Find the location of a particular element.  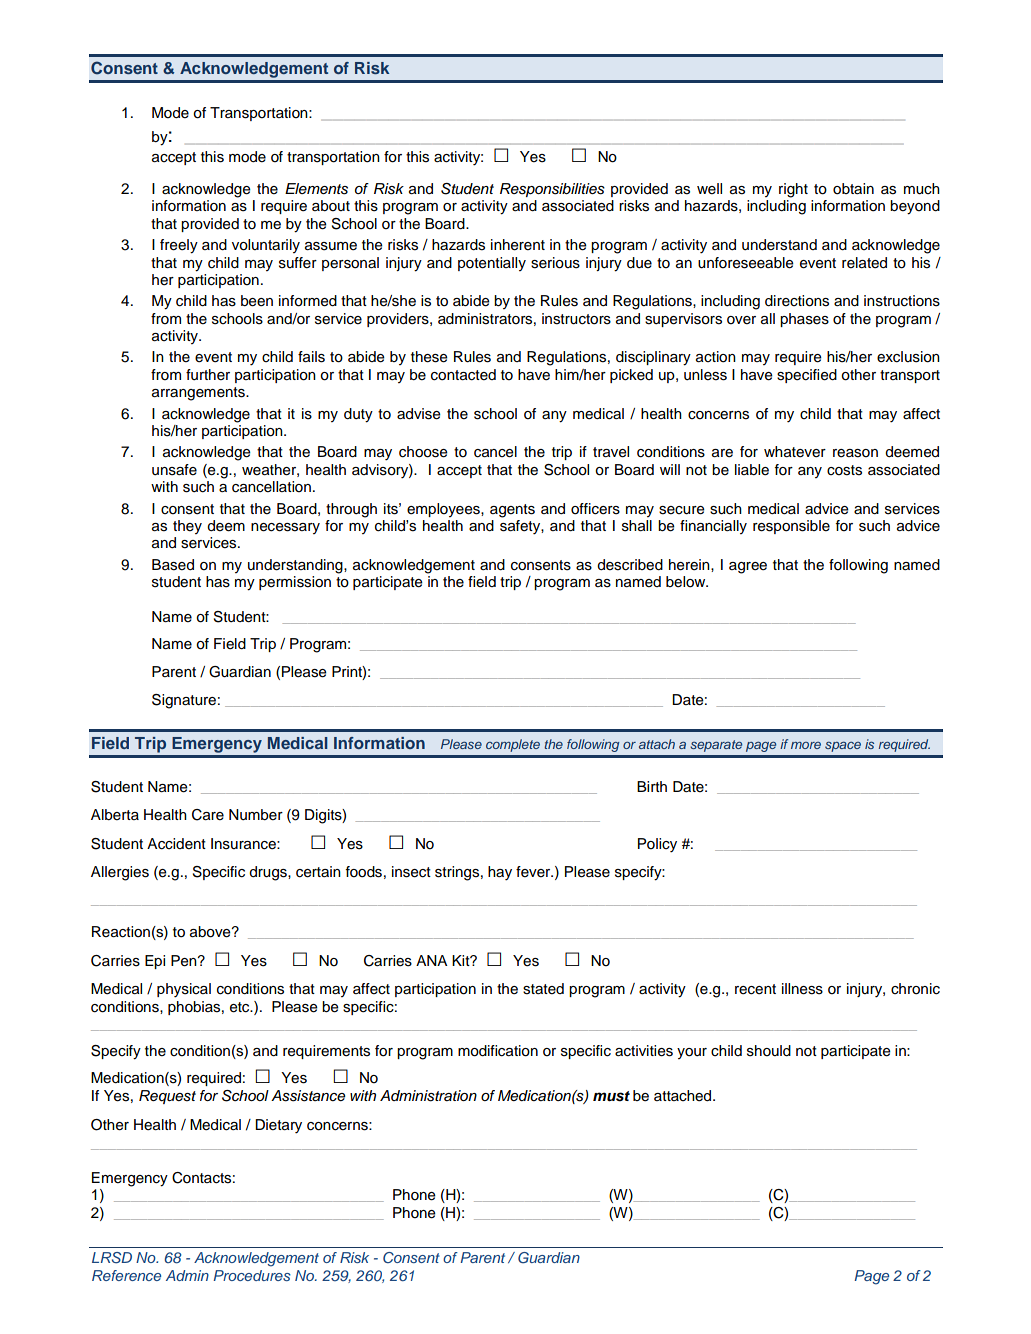

must is located at coordinates (611, 1096).
